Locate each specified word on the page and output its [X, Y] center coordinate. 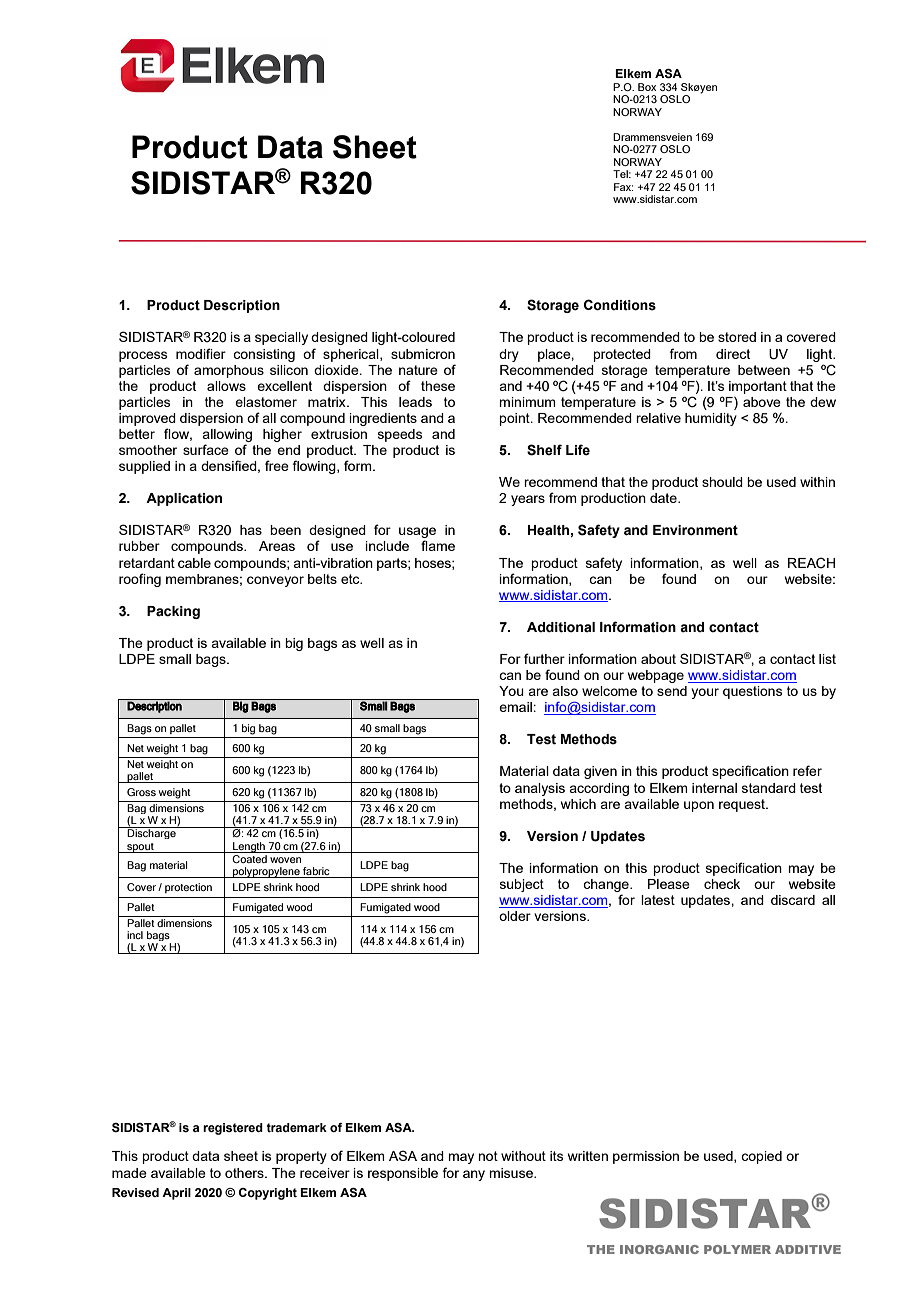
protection [188, 888]
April [176, 1194]
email [516, 707]
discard [793, 900]
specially [281, 338]
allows [226, 386]
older [515, 916]
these [438, 386]
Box [647, 87]
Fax [623, 187]
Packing [173, 612]
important [758, 387]
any [474, 1175]
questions [753, 692]
